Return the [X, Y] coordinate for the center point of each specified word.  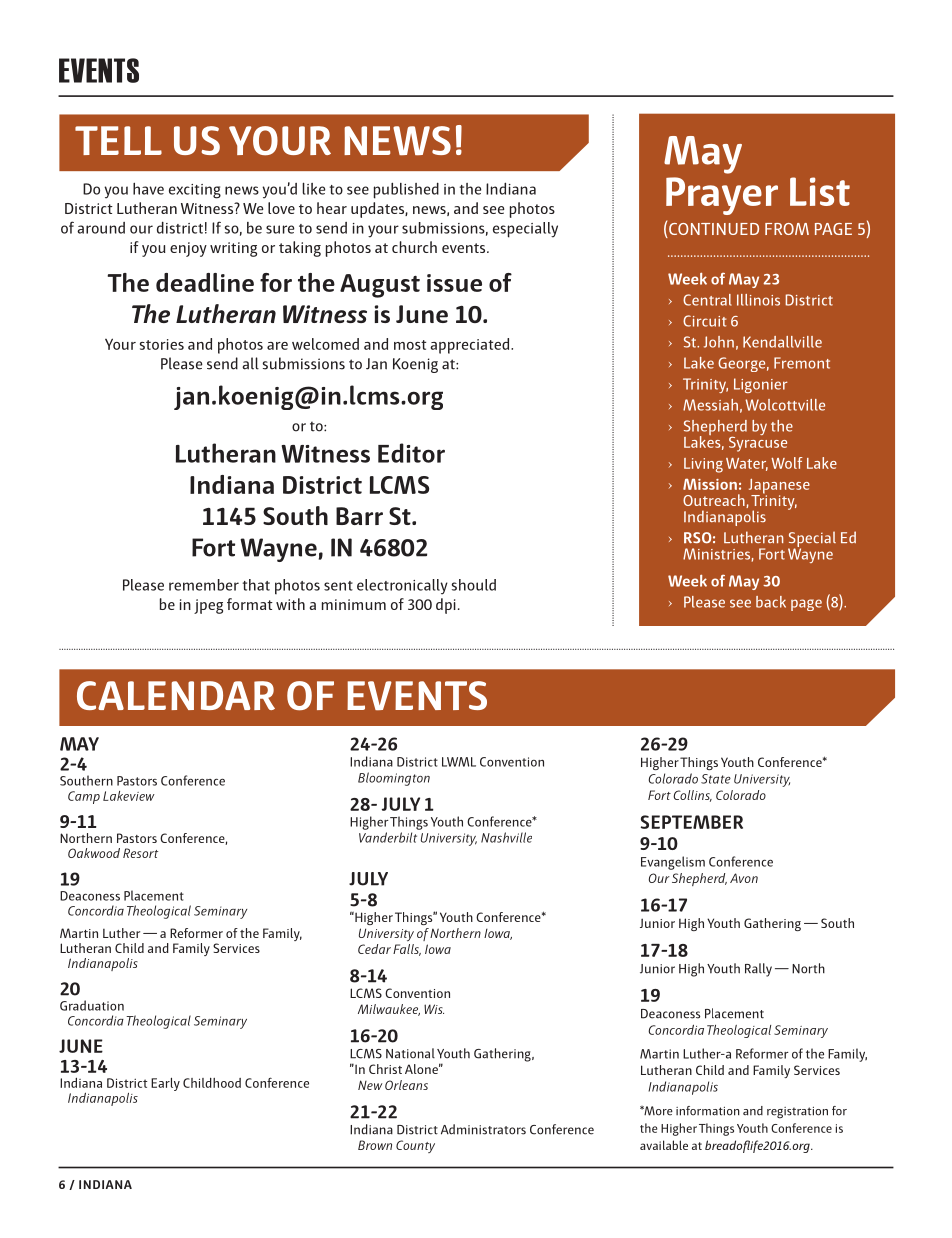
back [771, 602]
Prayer [722, 196]
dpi [446, 606]
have [148, 189]
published [406, 190]
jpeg [208, 606]
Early [165, 1084]
